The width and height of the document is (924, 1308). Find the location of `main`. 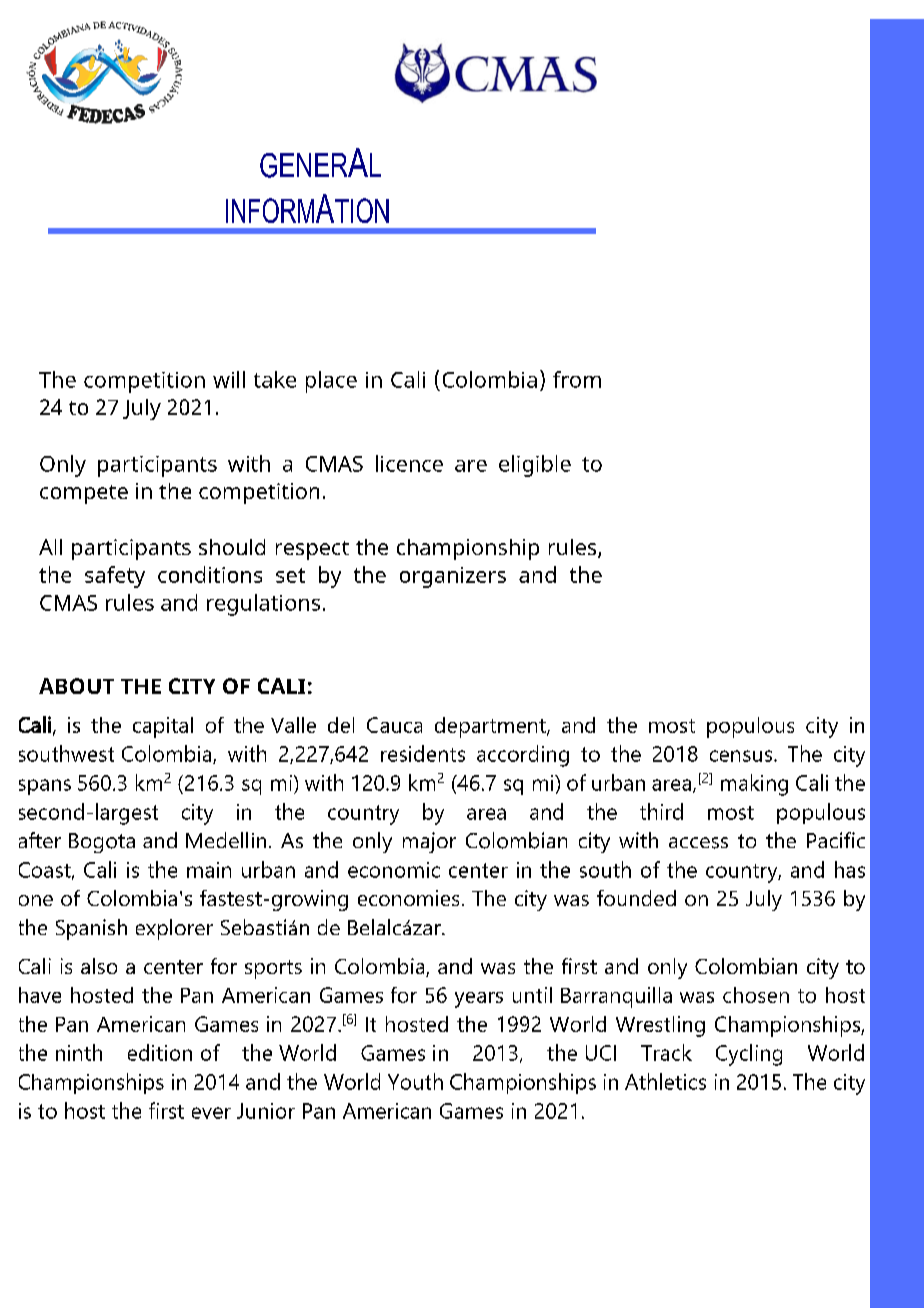

main is located at coordinates (209, 870).
